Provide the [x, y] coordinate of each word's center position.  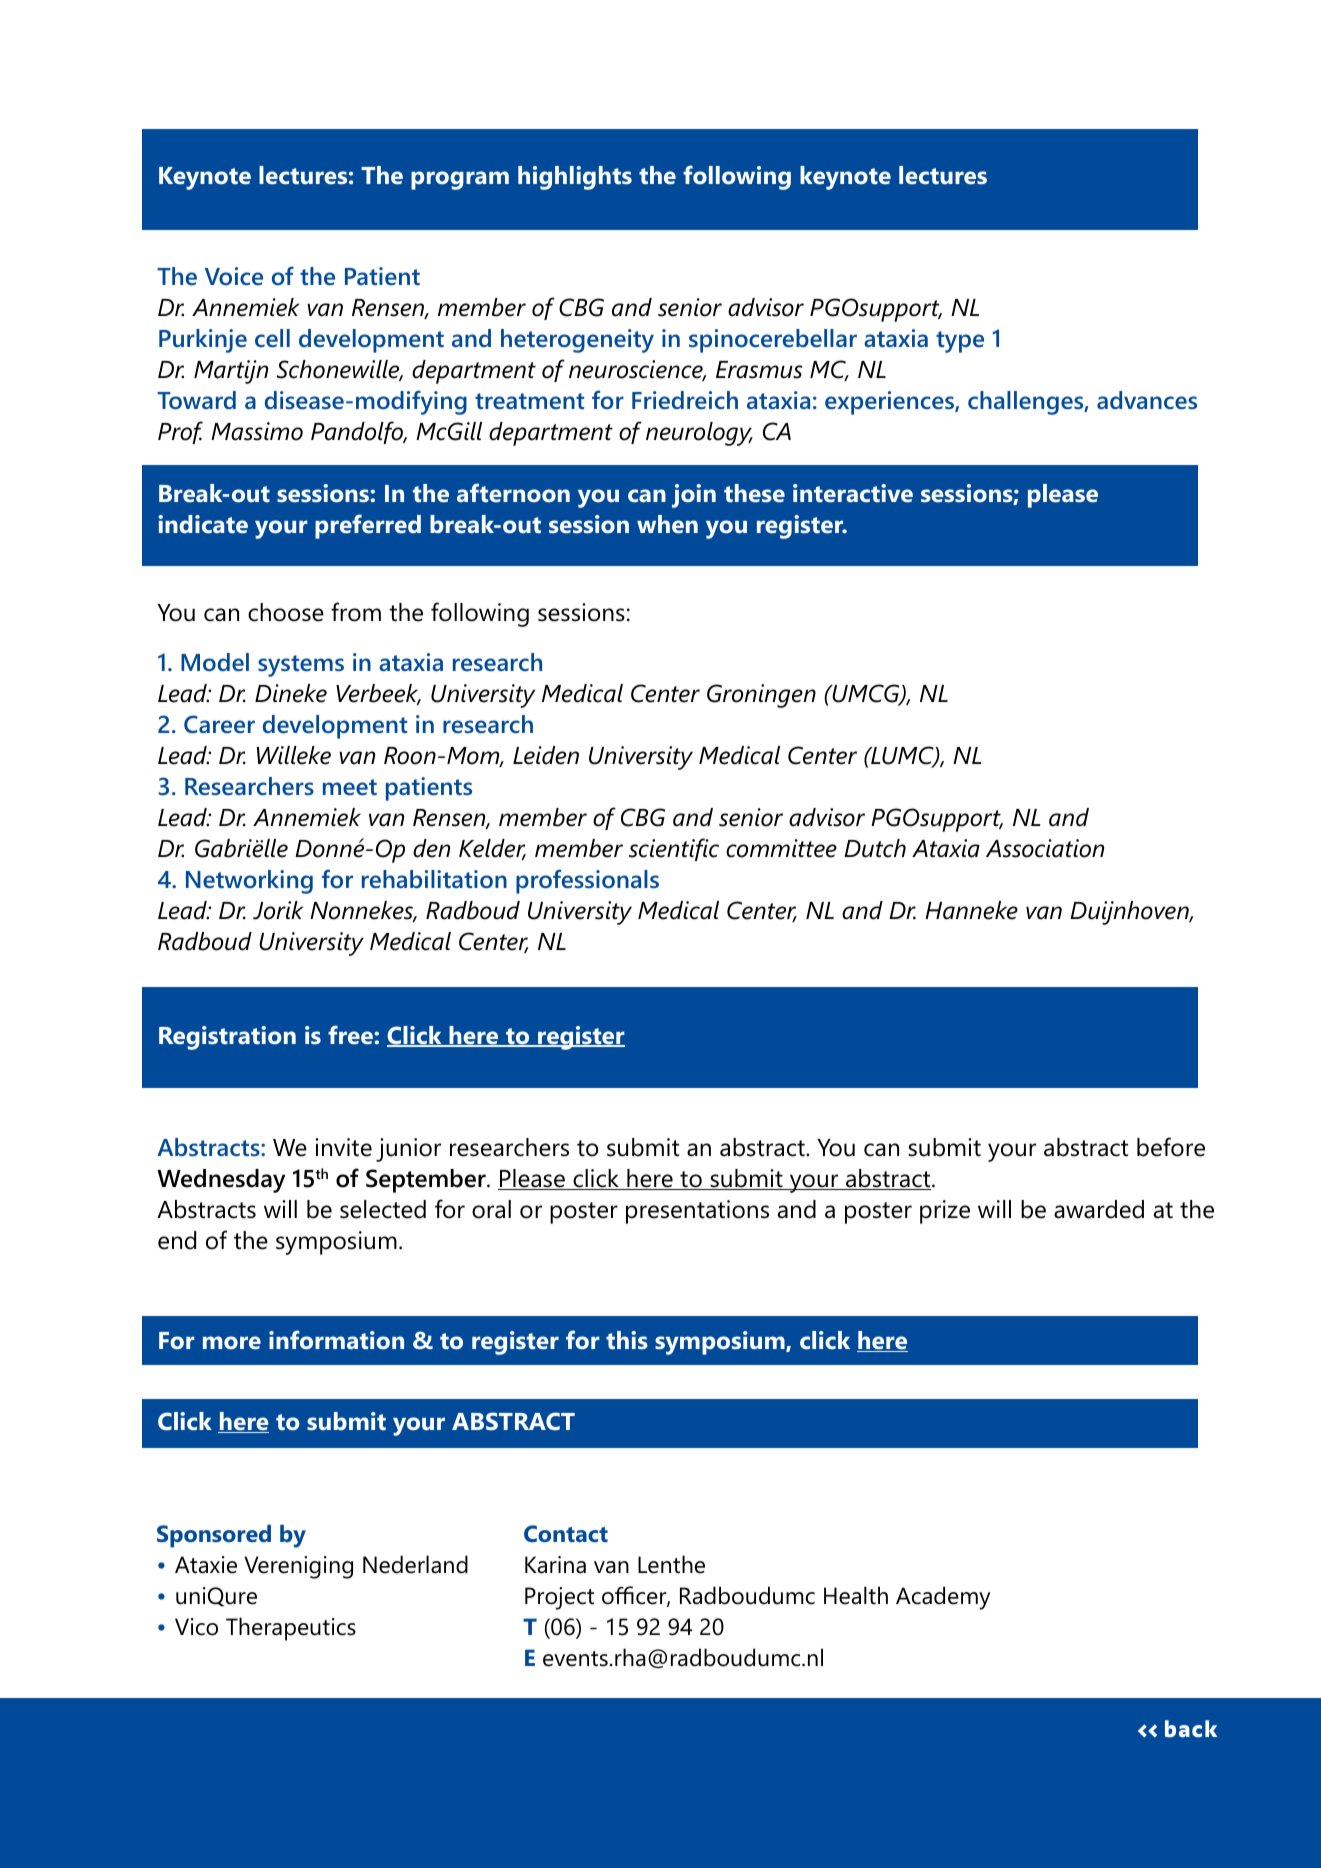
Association [1045, 848]
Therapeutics [291, 1629]
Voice [234, 276]
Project [559, 1598]
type [960, 342]
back [1191, 1728]
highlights [575, 178]
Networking [249, 882]
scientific [674, 849]
